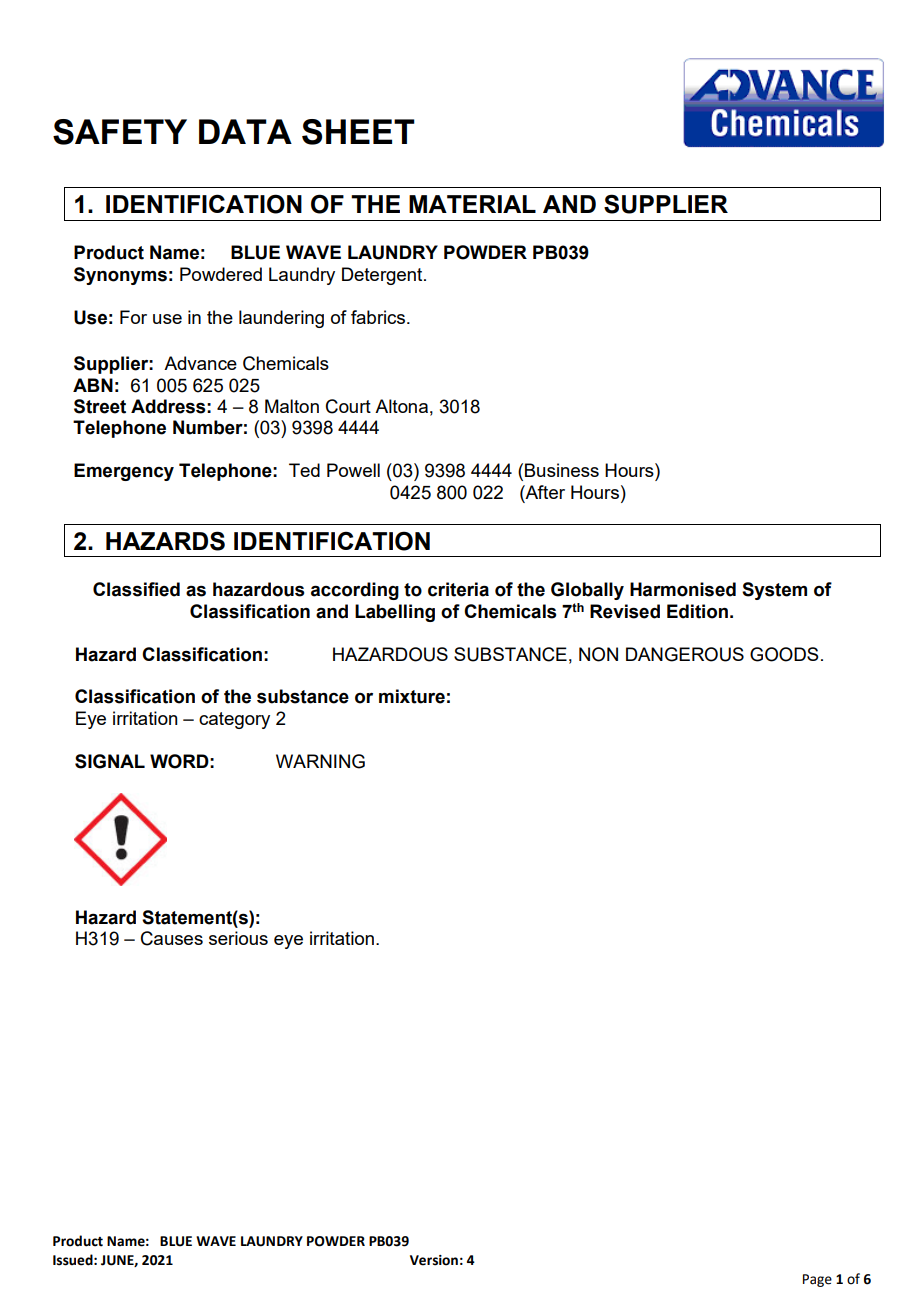  Describe the element at coordinates (124, 472) in the document. I see `Emergency` at that location.
